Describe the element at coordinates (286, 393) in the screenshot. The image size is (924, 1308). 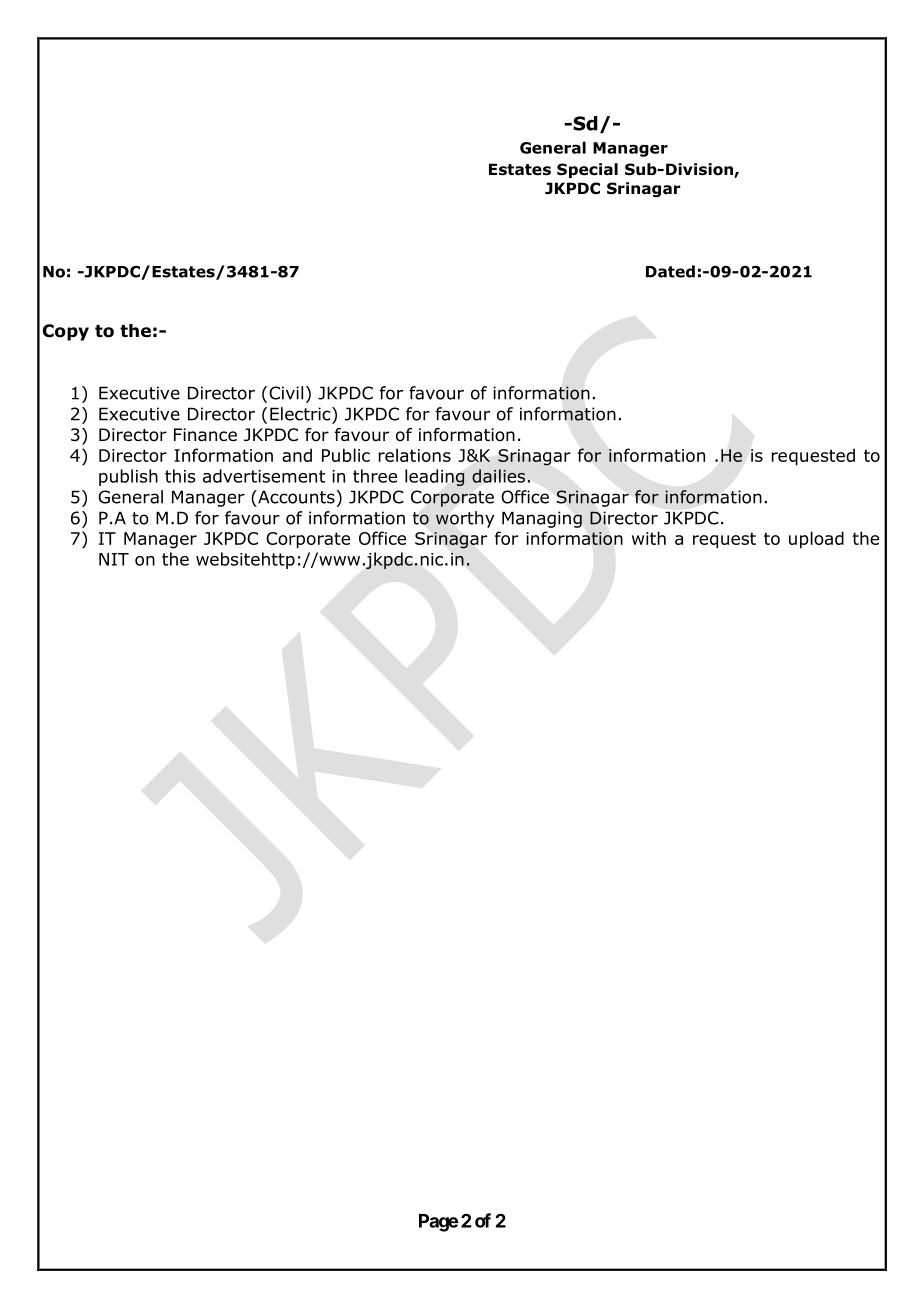
I see `Civil` at that location.
